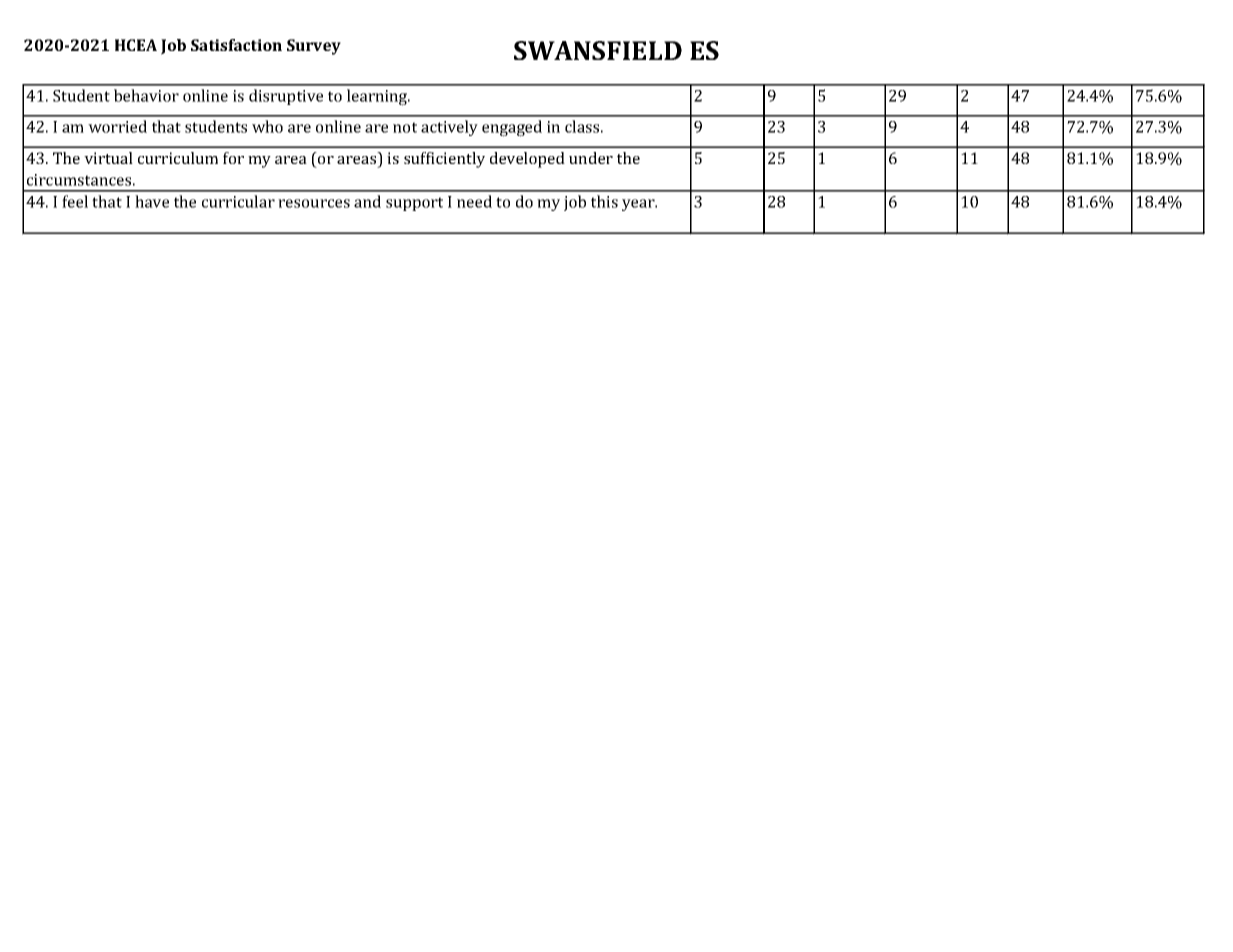 The image size is (1233, 952). Describe the element at coordinates (233, 158) in the screenshot. I see `for` at that location.
